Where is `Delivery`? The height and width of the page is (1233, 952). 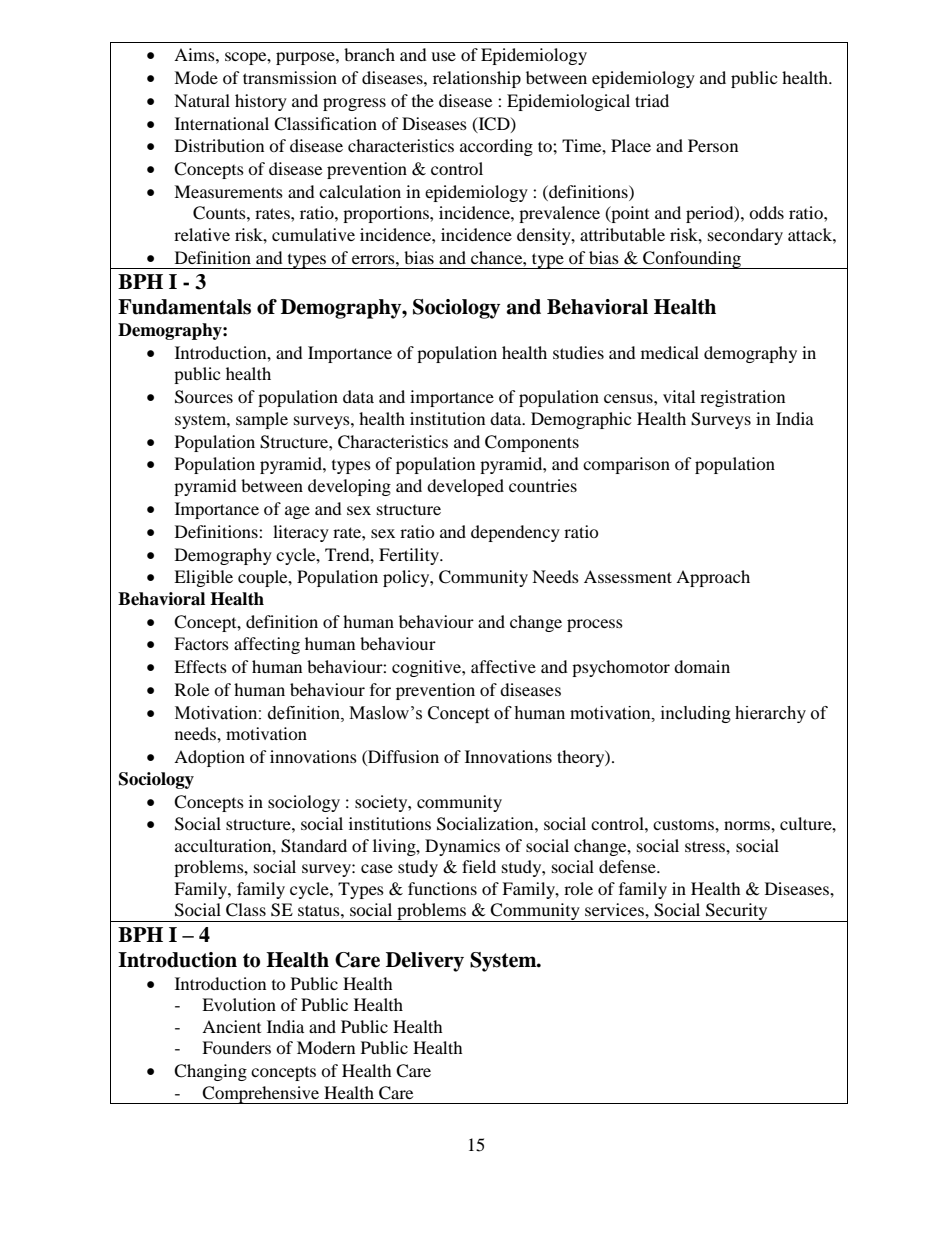 Delivery is located at coordinates (425, 962).
